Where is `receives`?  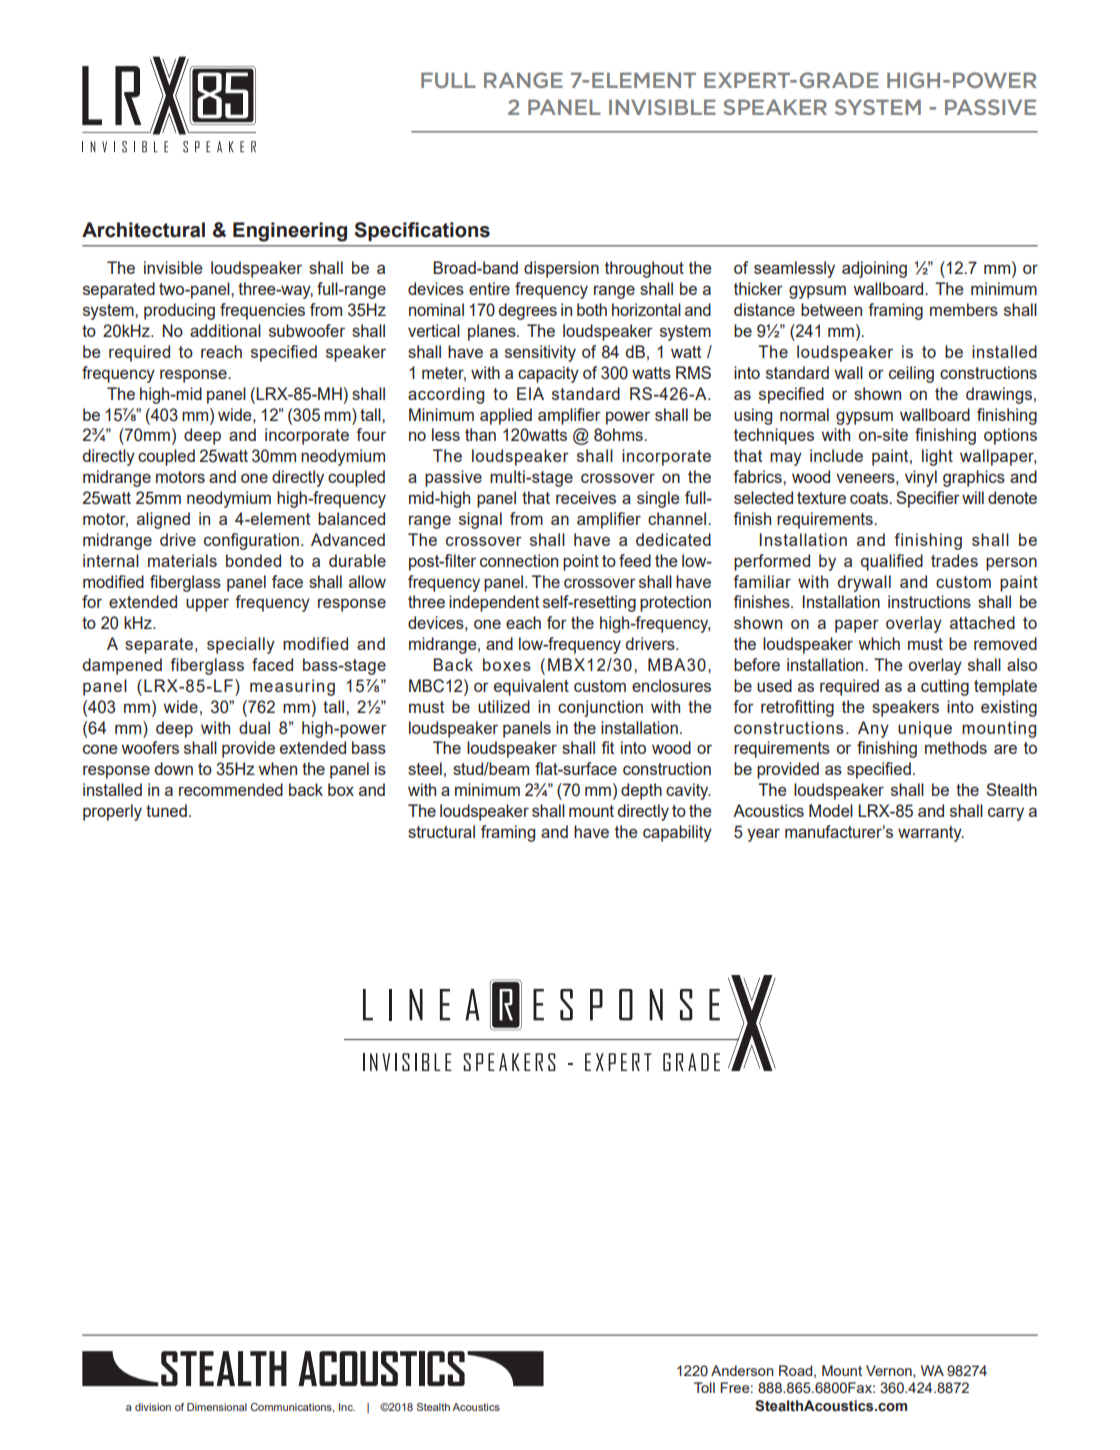
receives is located at coordinates (586, 497).
